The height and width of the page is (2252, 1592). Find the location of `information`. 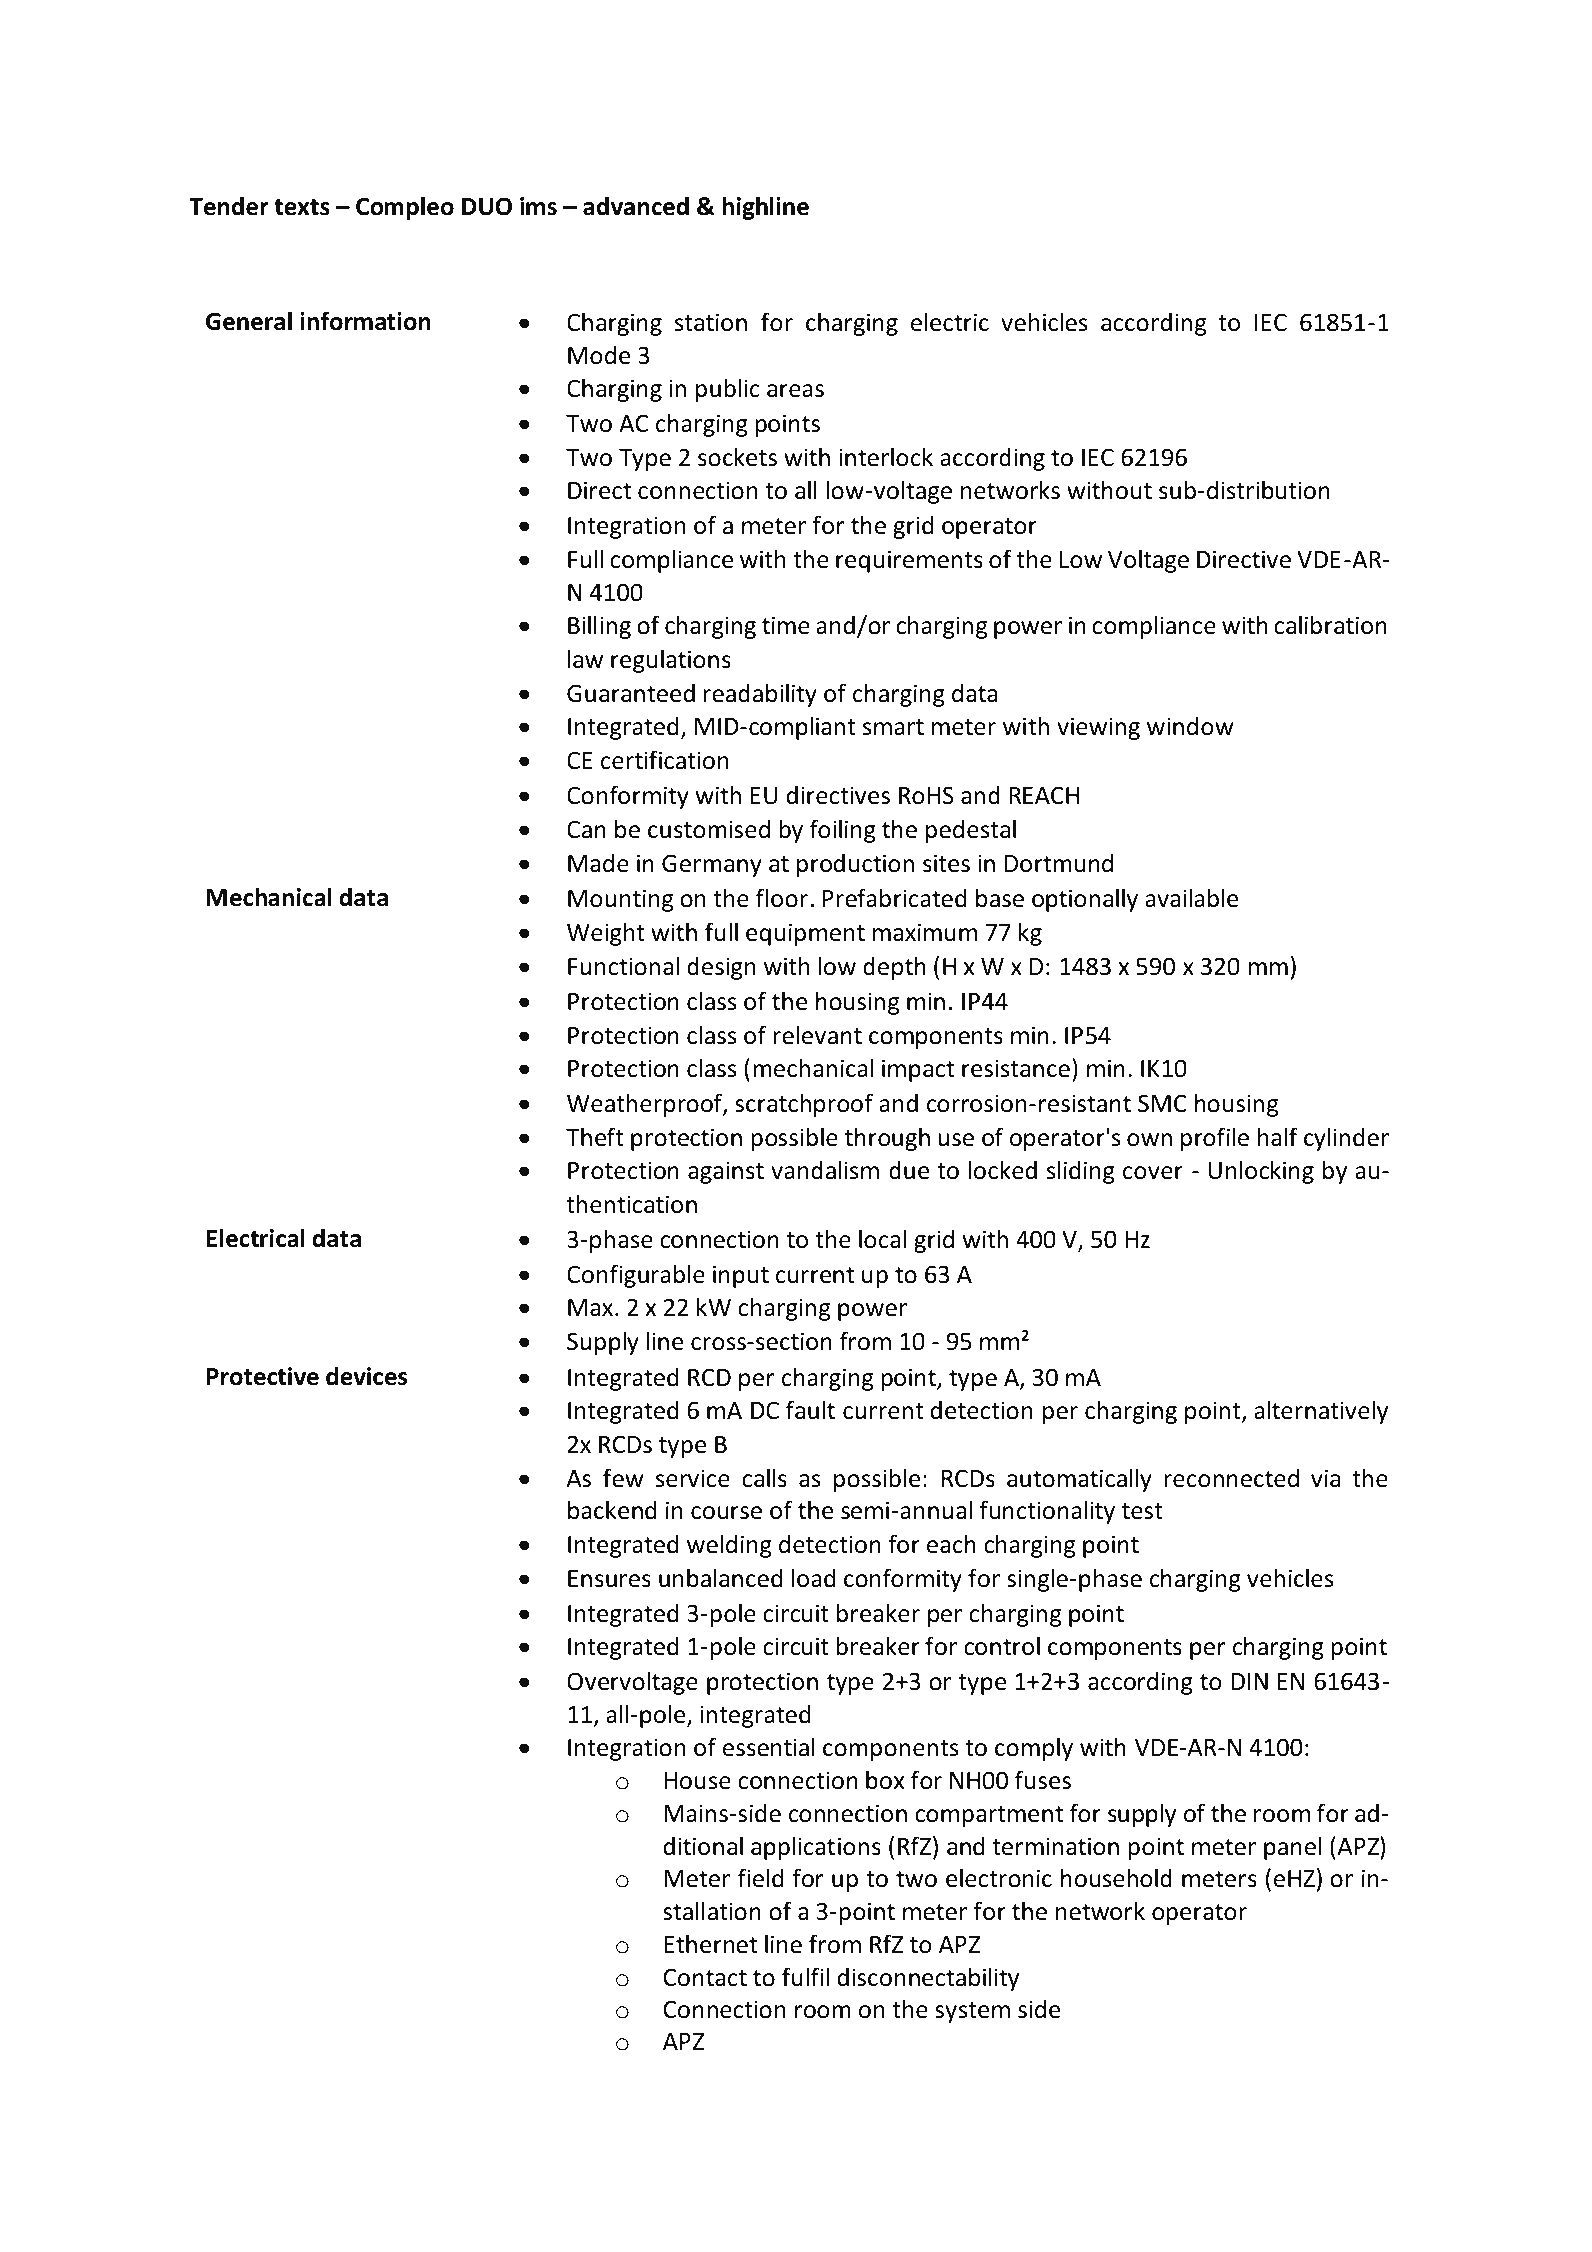

information is located at coordinates (365, 321).
